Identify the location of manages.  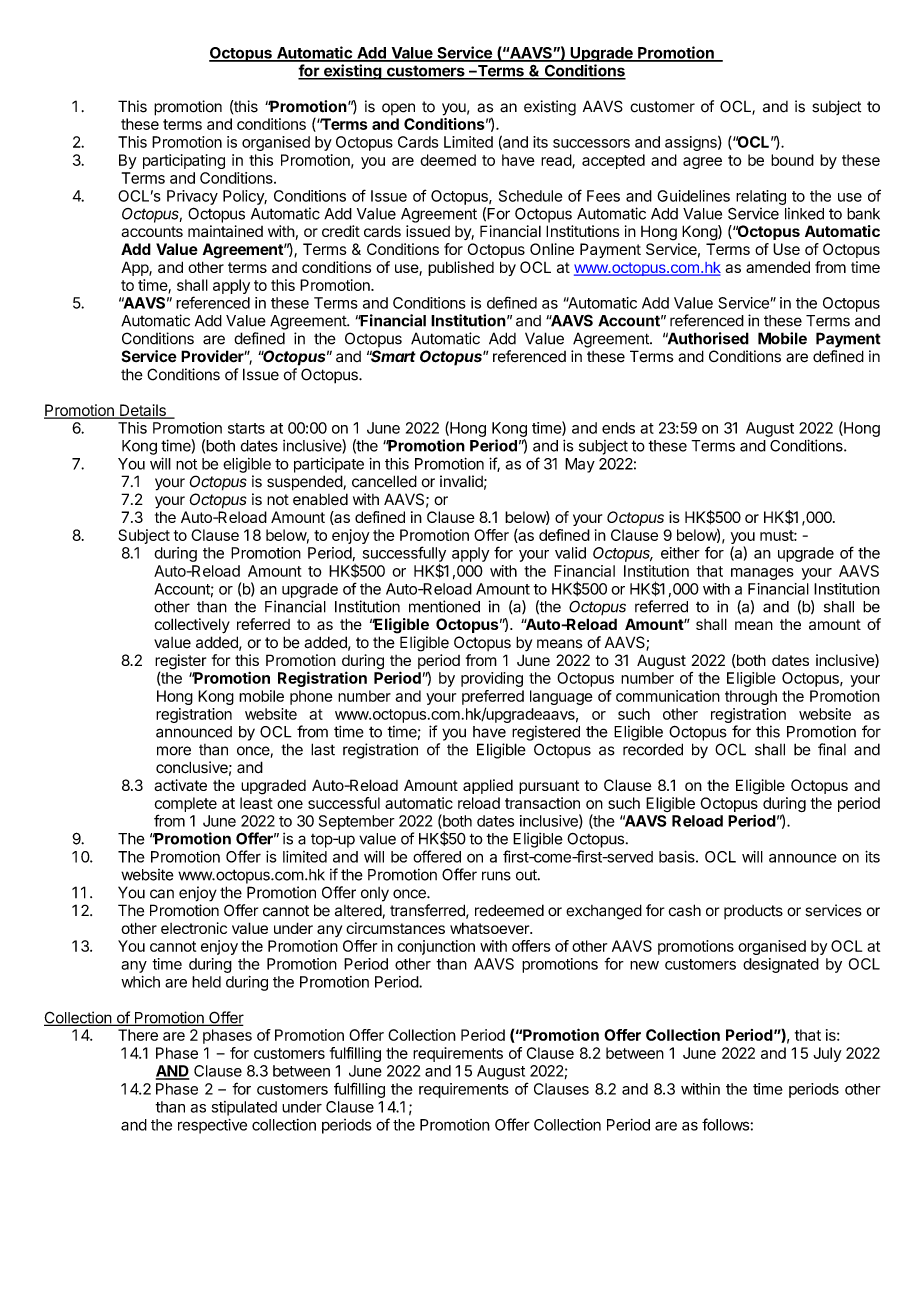
(762, 574).
